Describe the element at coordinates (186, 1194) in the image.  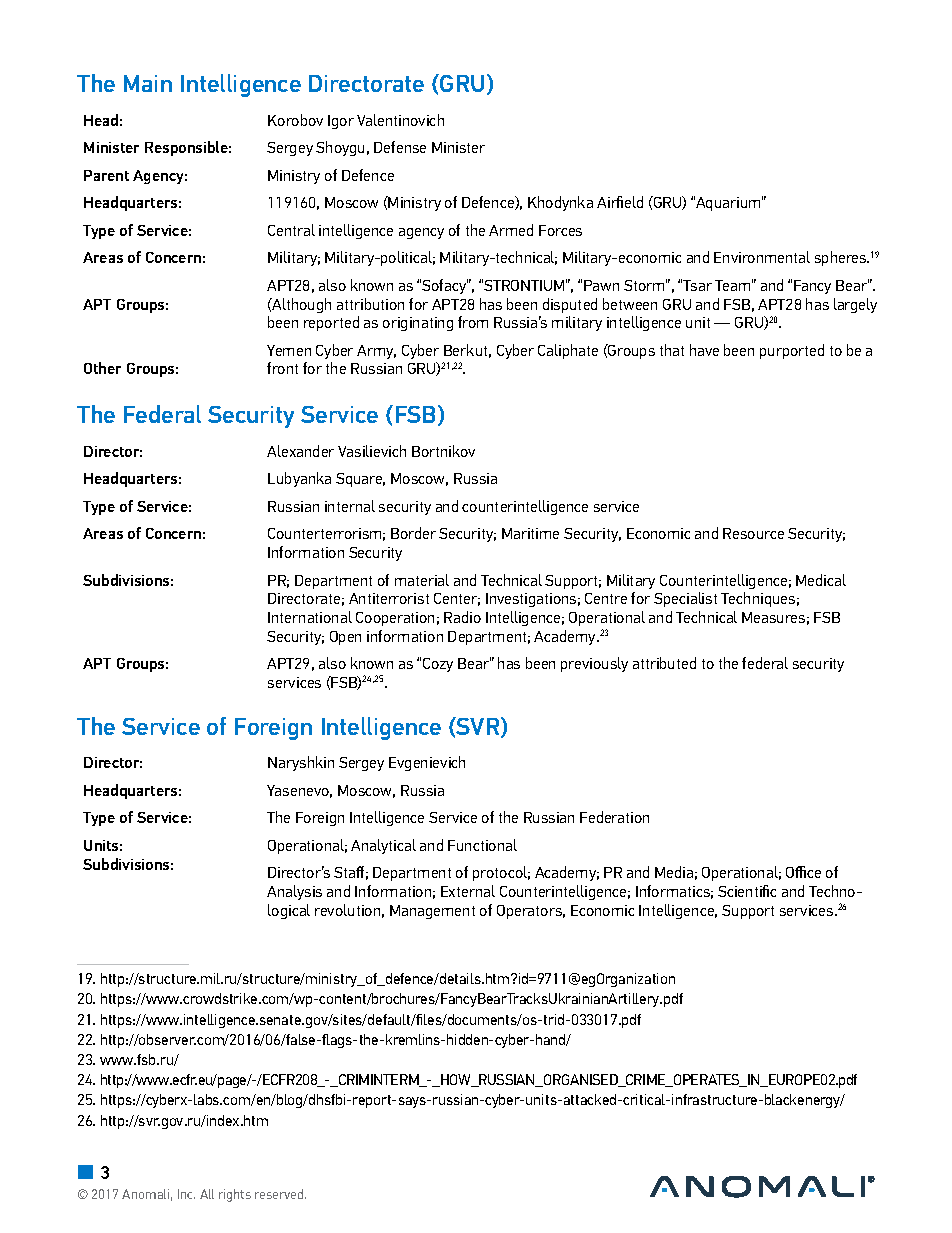
I see `Inc` at that location.
